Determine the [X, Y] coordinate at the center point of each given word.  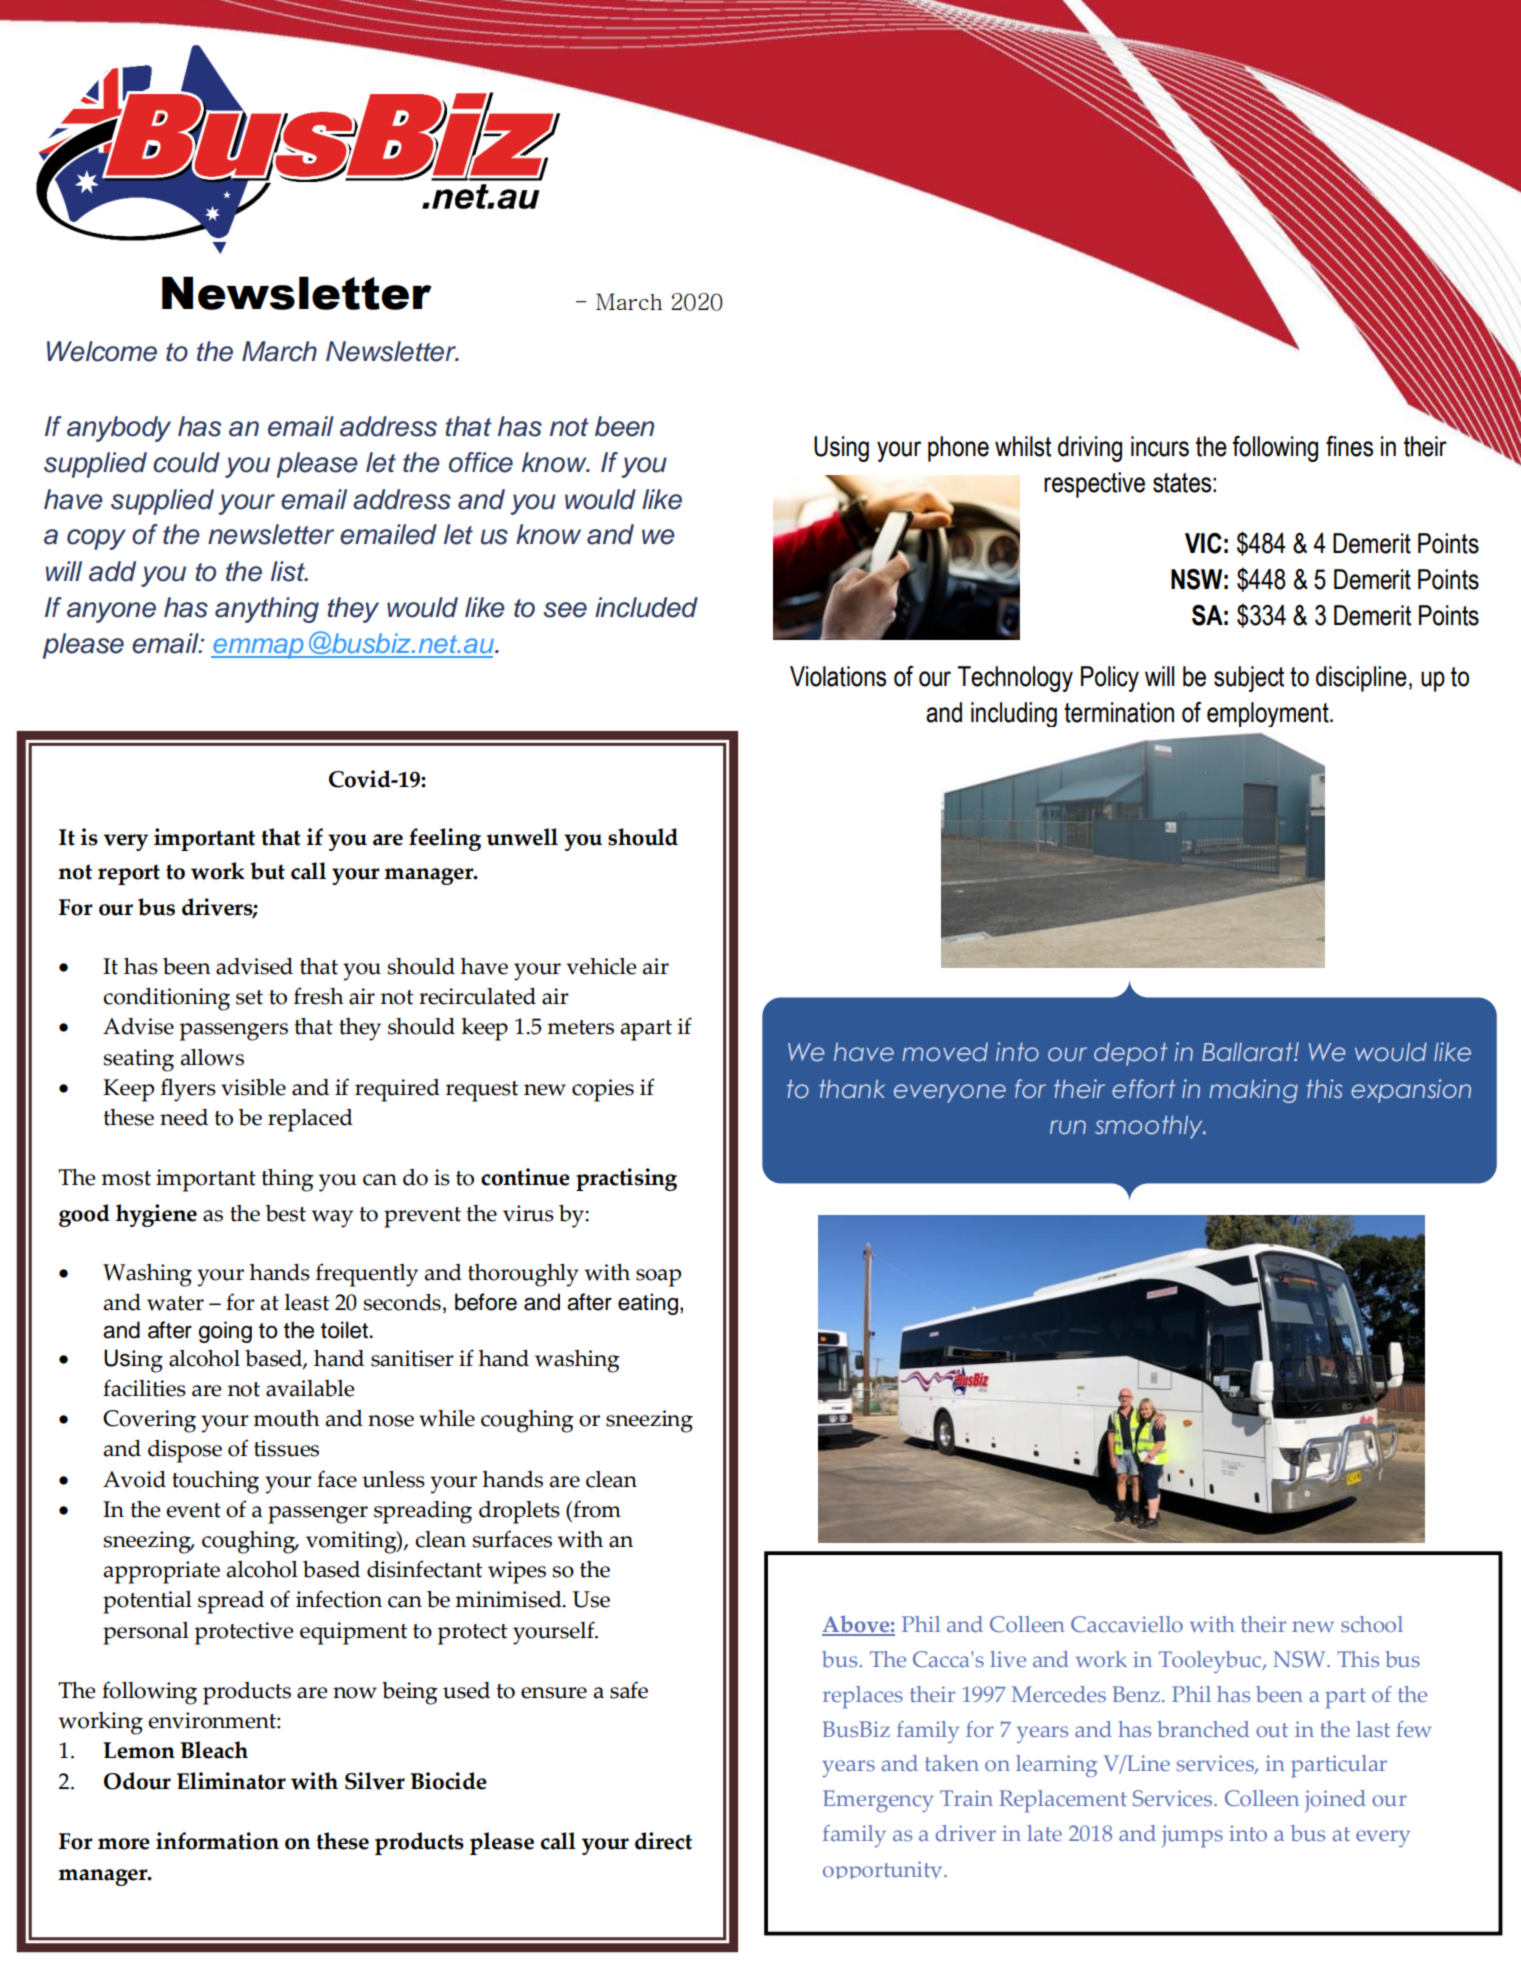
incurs [1160, 446]
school [1372, 1624]
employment [1269, 714]
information [217, 1841]
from [596, 1509]
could [186, 462]
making [1253, 1091]
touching [215, 1482]
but [267, 871]
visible [253, 1087]
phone [958, 449]
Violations [838, 676]
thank [852, 1088]
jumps [1192, 1836]
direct [663, 1841]
